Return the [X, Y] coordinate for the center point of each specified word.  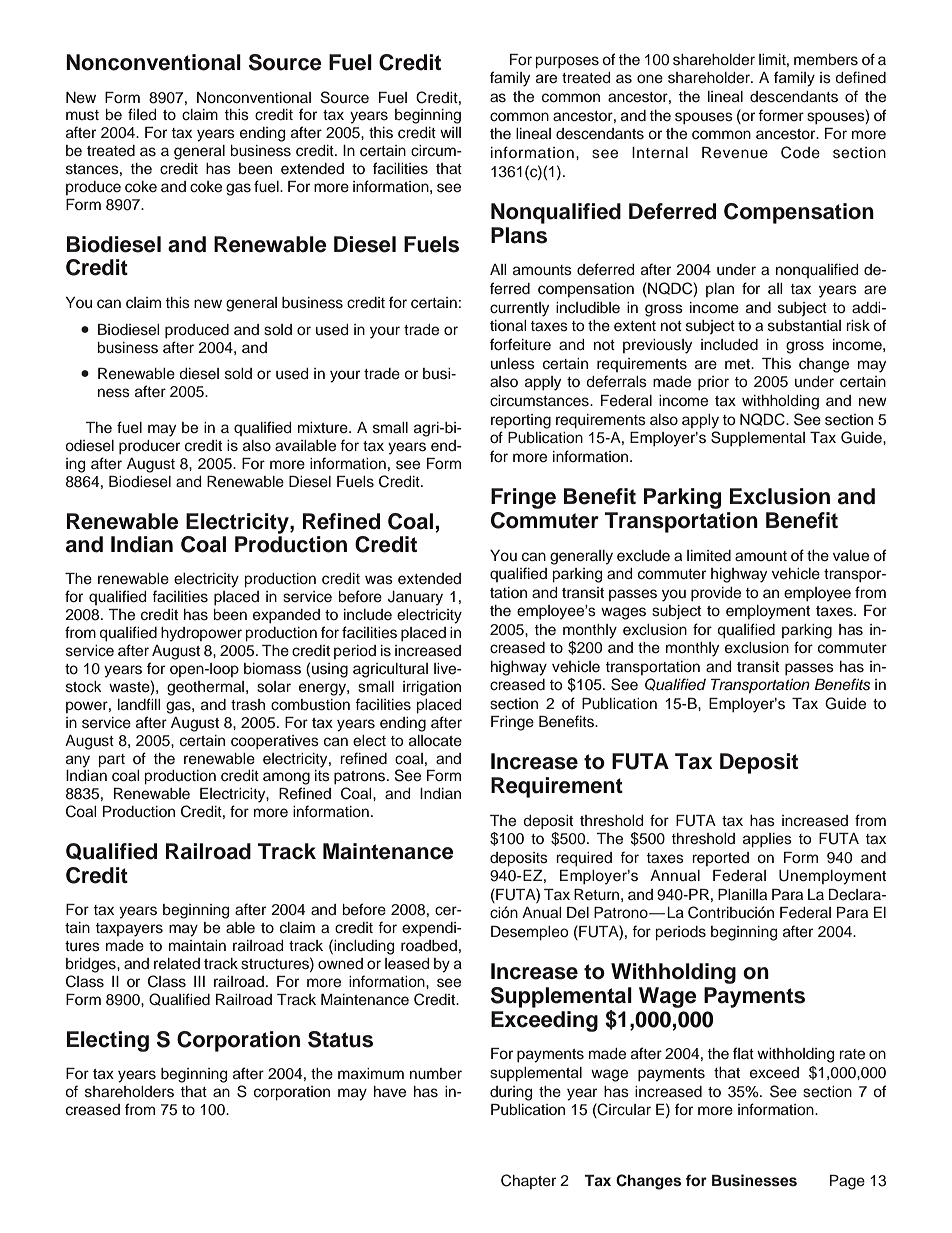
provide [716, 594]
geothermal [207, 688]
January [415, 598]
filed [142, 114]
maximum [371, 1073]
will [450, 132]
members [826, 60]
